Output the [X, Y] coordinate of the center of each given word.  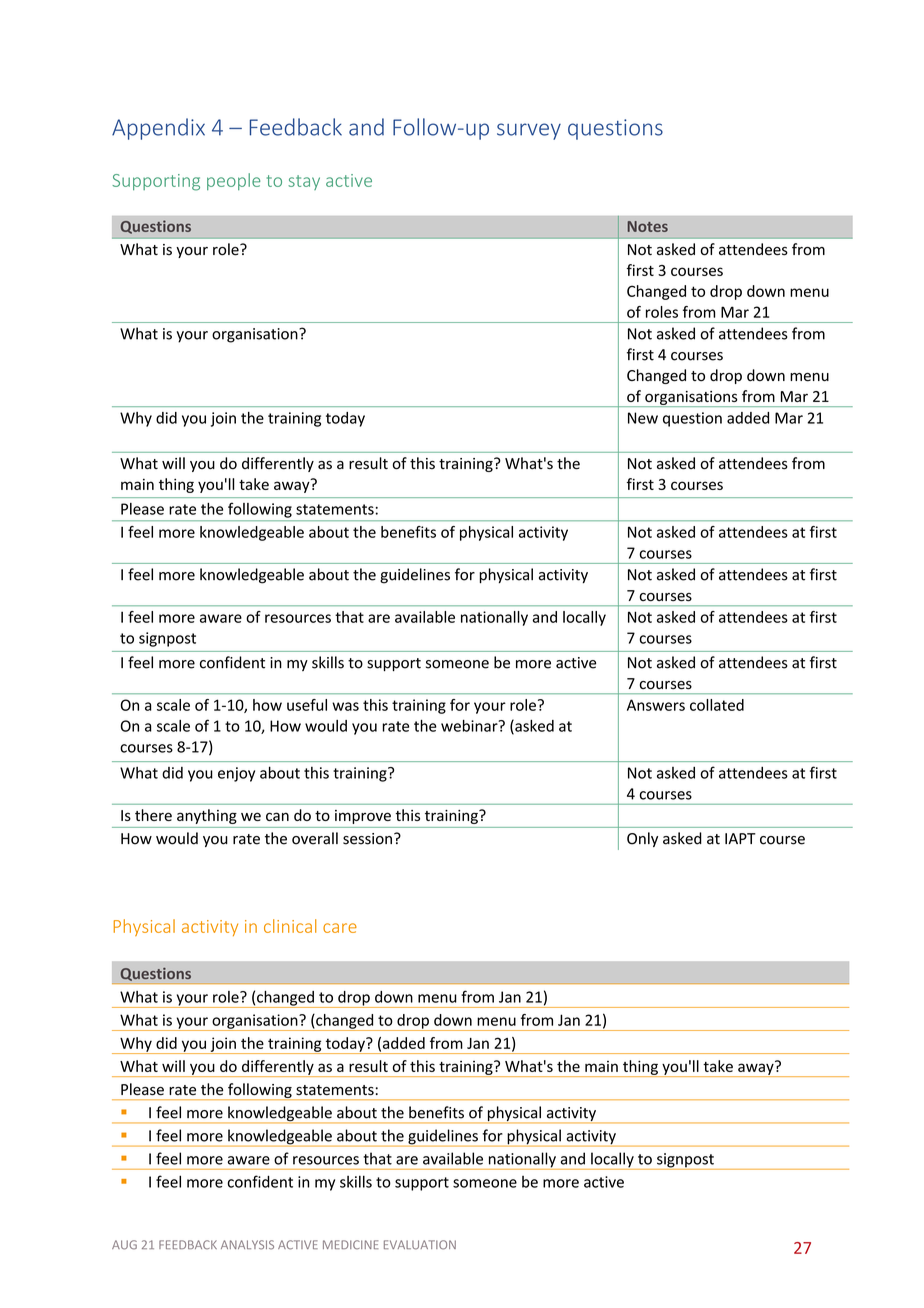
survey [529, 131]
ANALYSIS [247, 1245]
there [153, 815]
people [233, 181]
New [643, 418]
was [345, 706]
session [367, 839]
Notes [648, 226]
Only [642, 839]
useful [307, 705]
